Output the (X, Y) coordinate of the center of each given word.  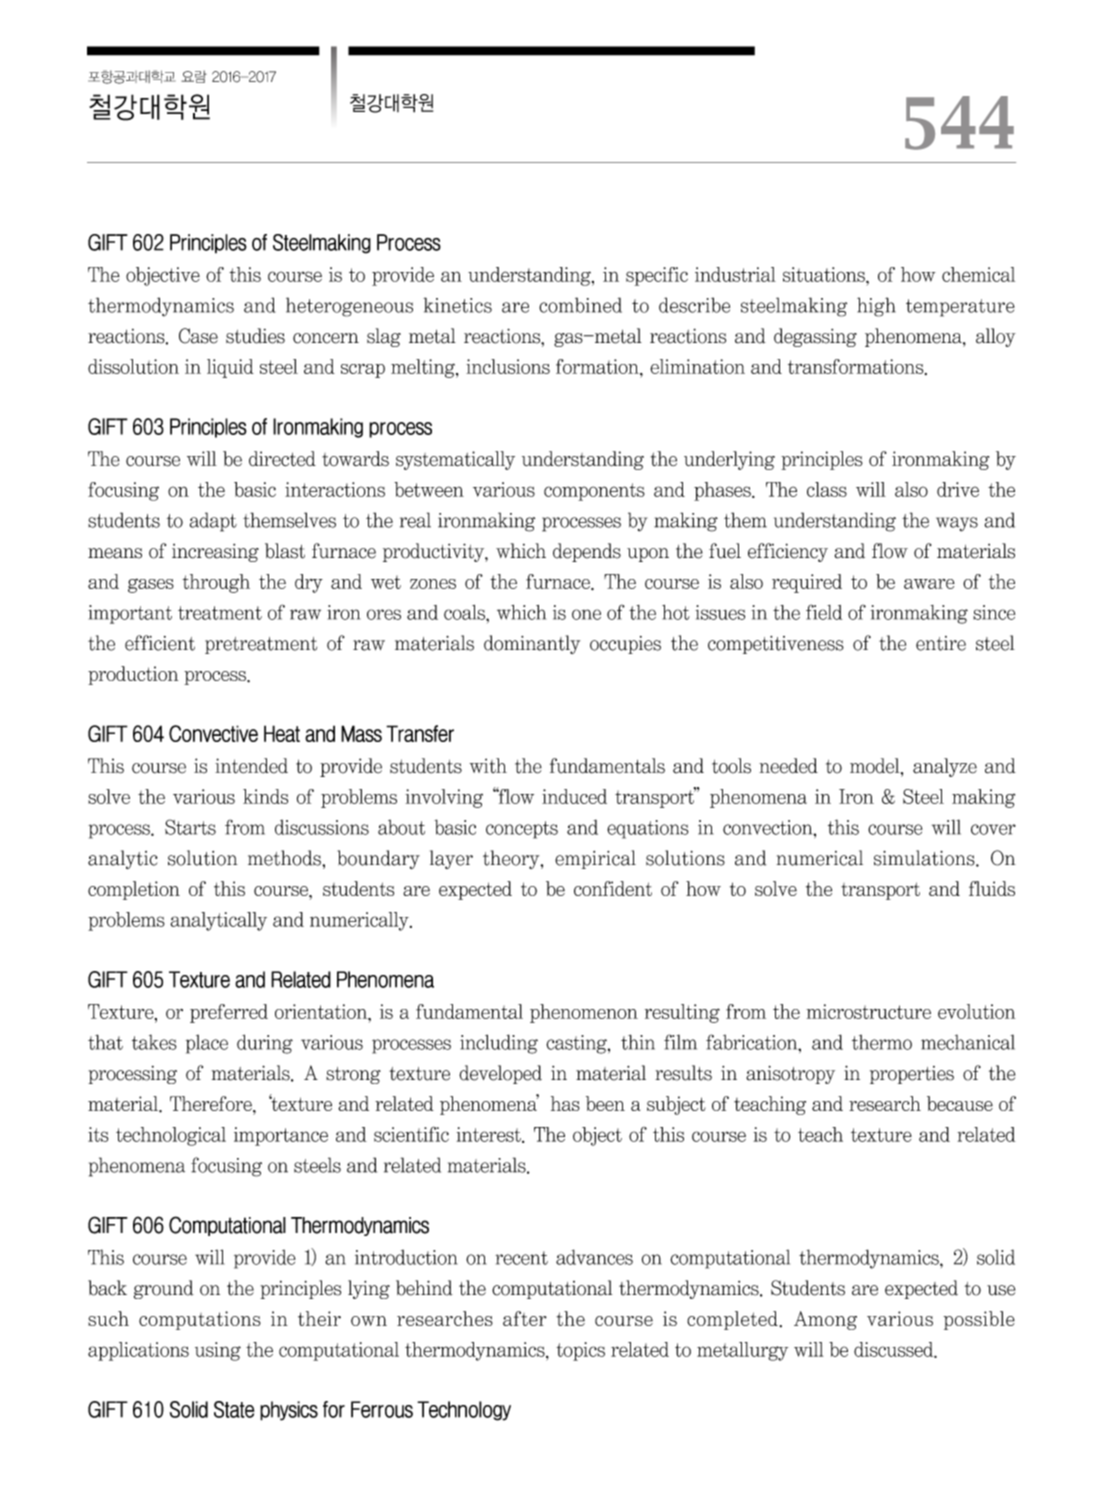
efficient (160, 643)
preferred (229, 1013)
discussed (895, 1350)
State (234, 1409)
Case (198, 336)
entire (941, 643)
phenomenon (584, 1013)
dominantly (532, 644)
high (876, 307)
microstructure (868, 1011)
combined (580, 305)
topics (580, 1351)
